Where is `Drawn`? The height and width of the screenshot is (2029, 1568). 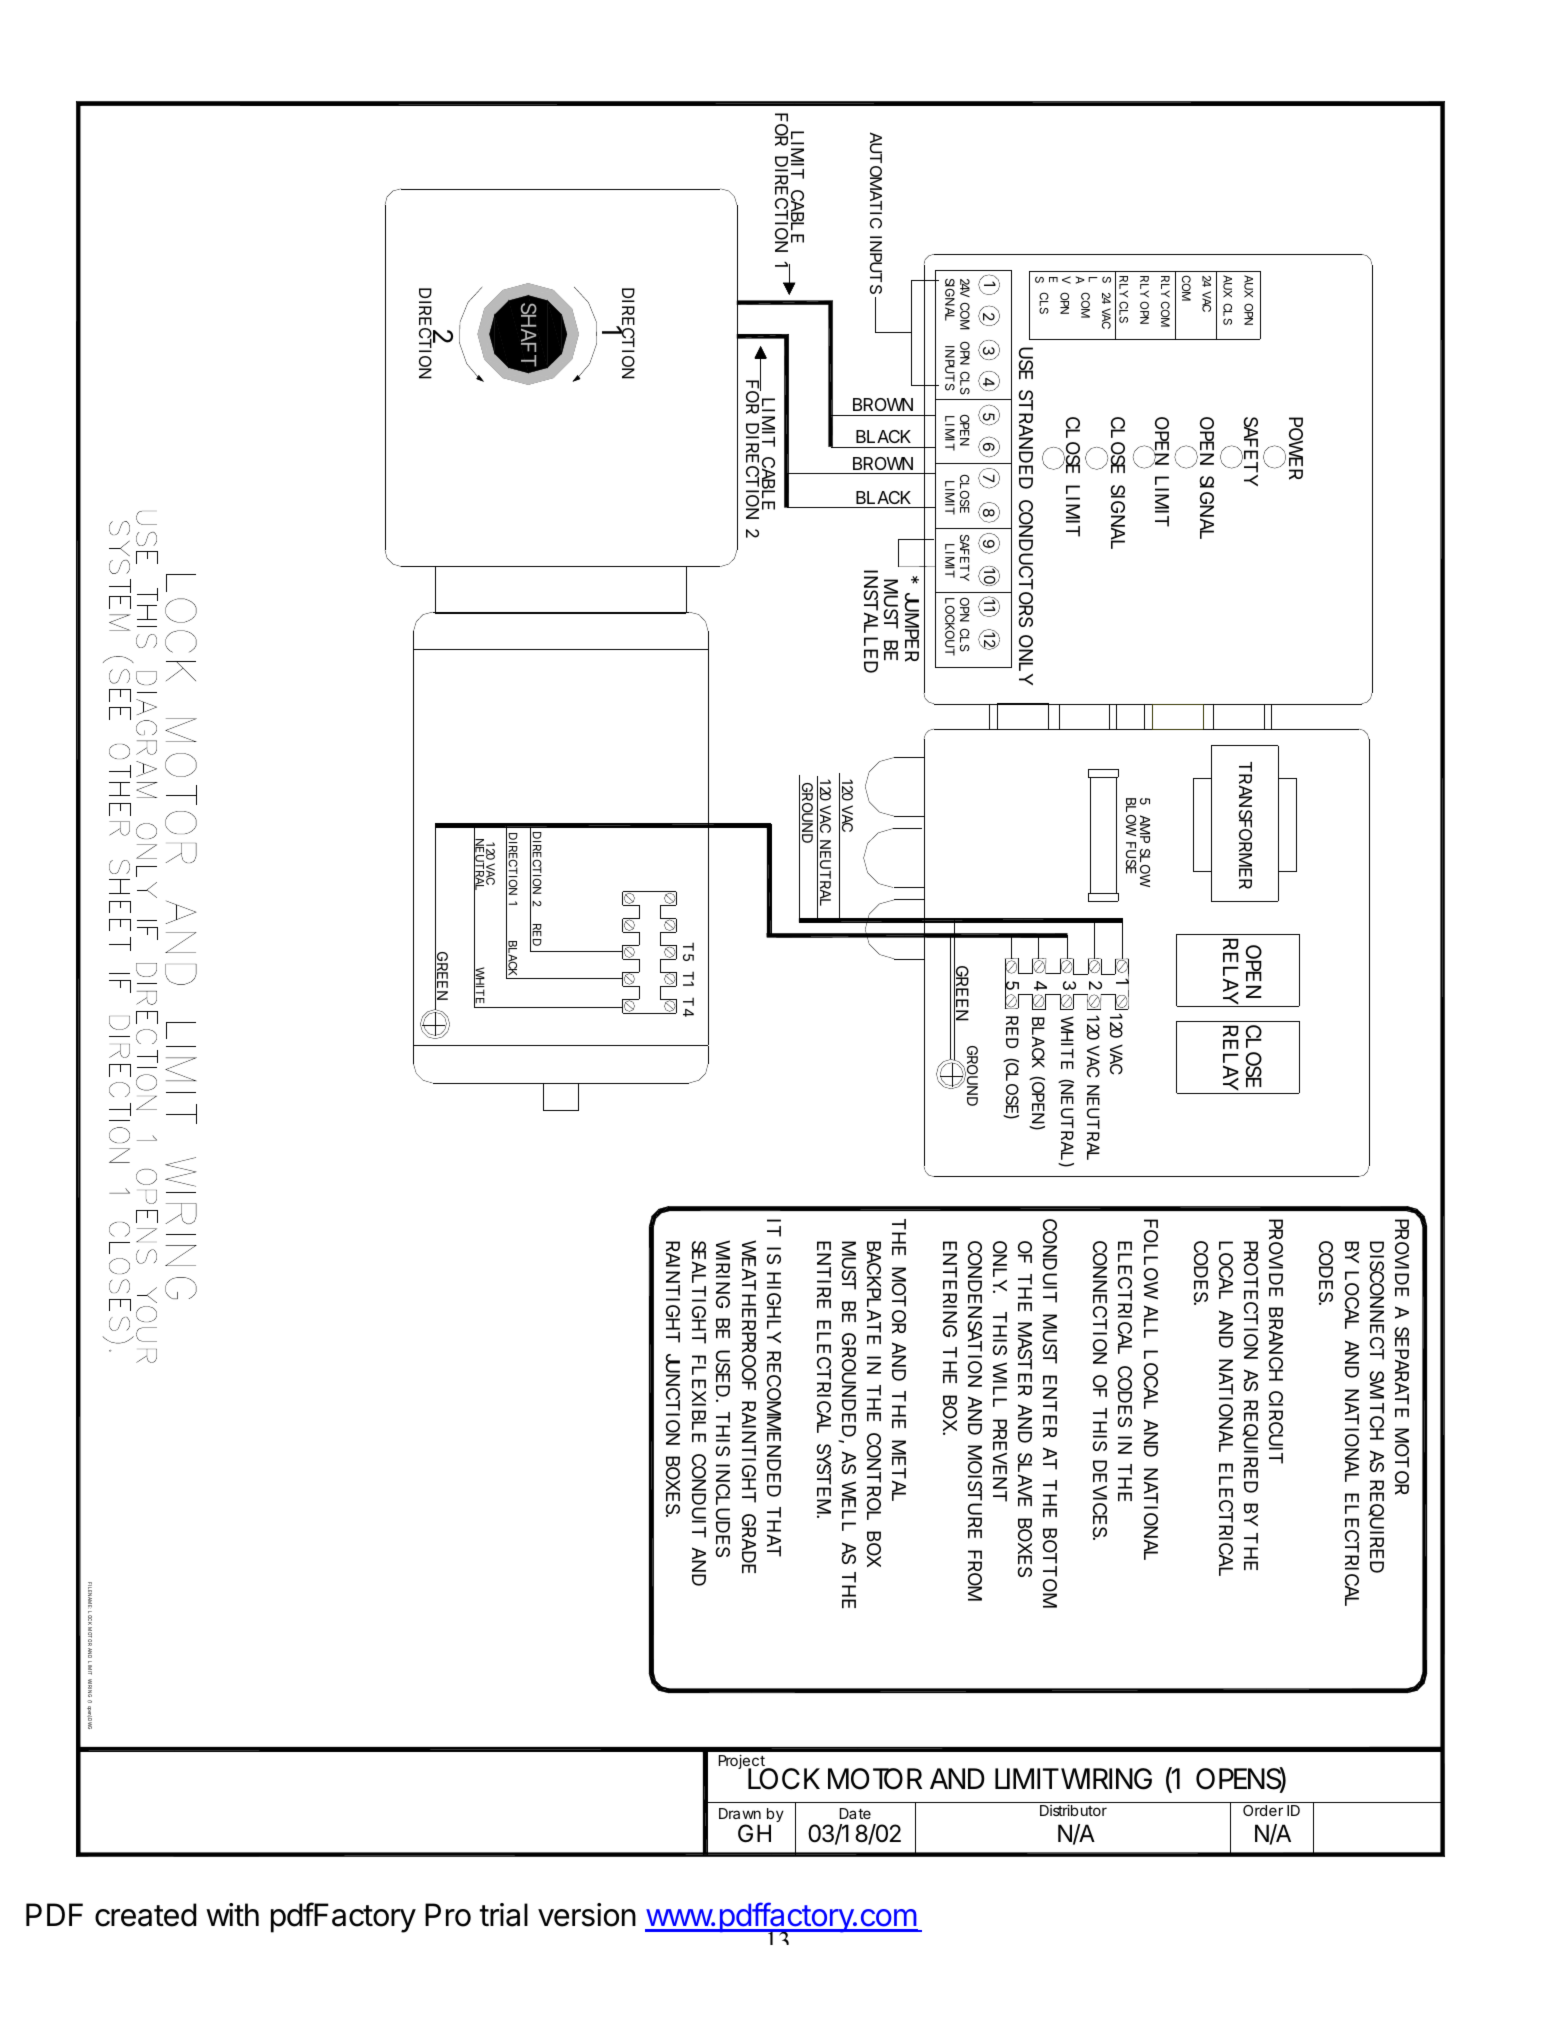 Drawn is located at coordinates (740, 1813).
